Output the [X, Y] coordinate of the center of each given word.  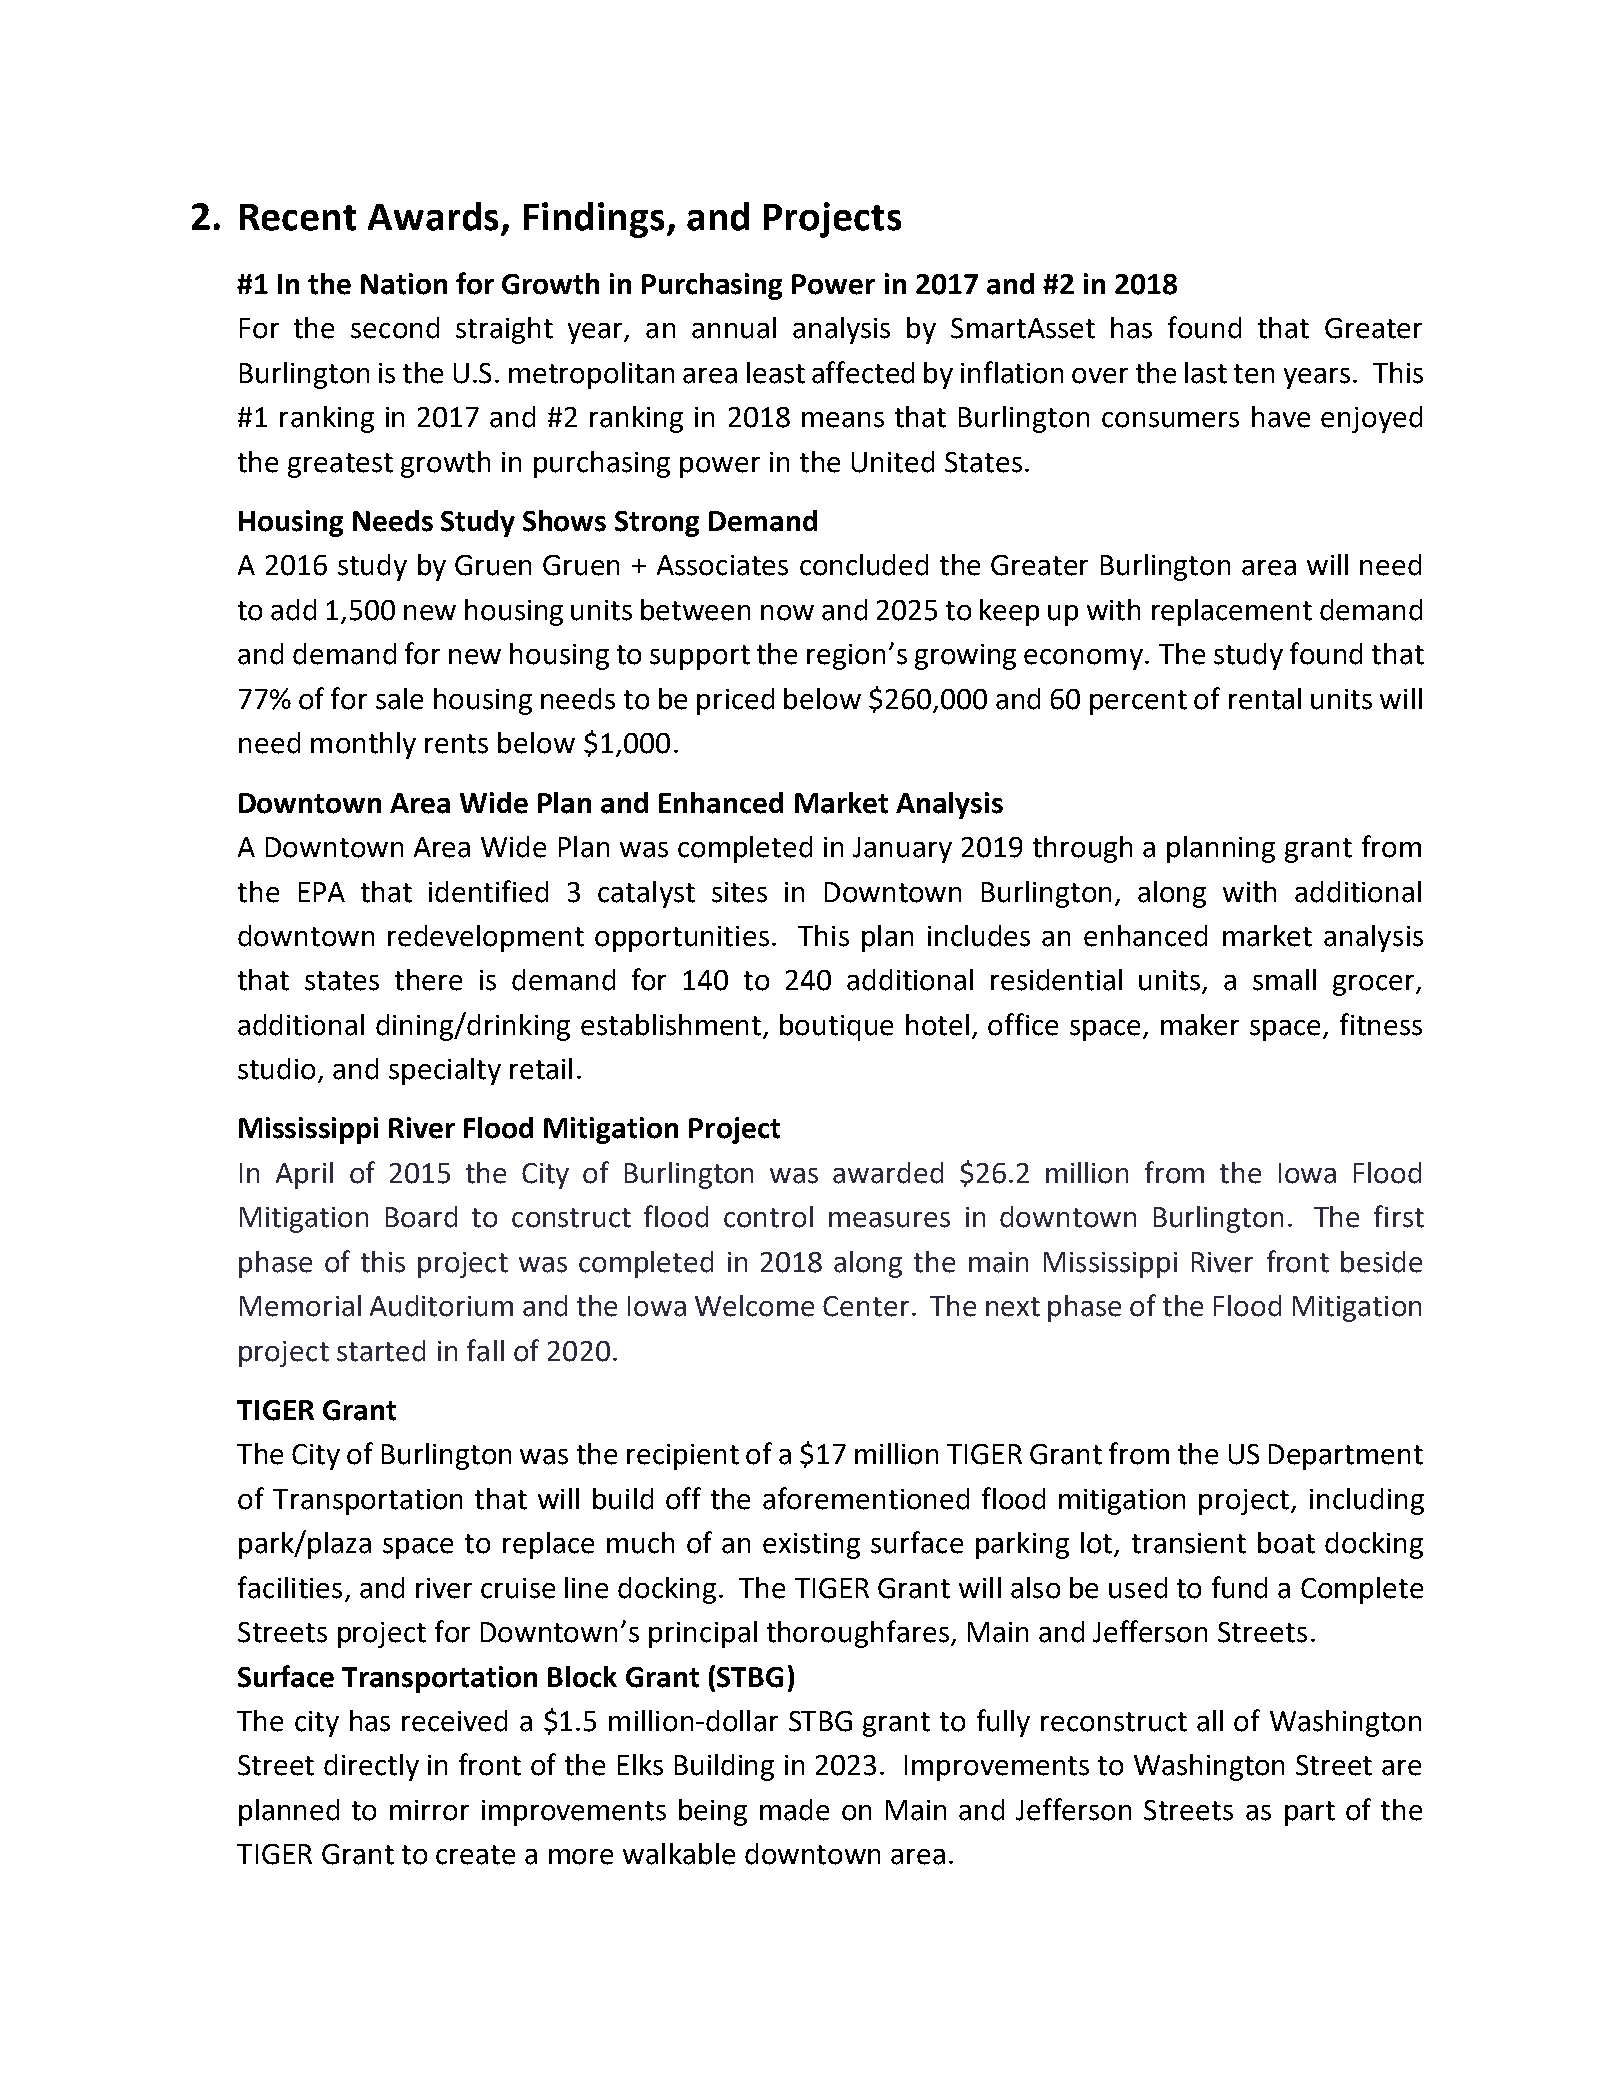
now [787, 613]
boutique [836, 1027]
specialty [445, 1071]
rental [1265, 699]
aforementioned [866, 1498]
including [1367, 1501]
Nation [404, 284]
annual [734, 328]
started [381, 1351]
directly [371, 1767]
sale [399, 699]
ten [1254, 374]
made [794, 1810]
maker [1200, 1025]
